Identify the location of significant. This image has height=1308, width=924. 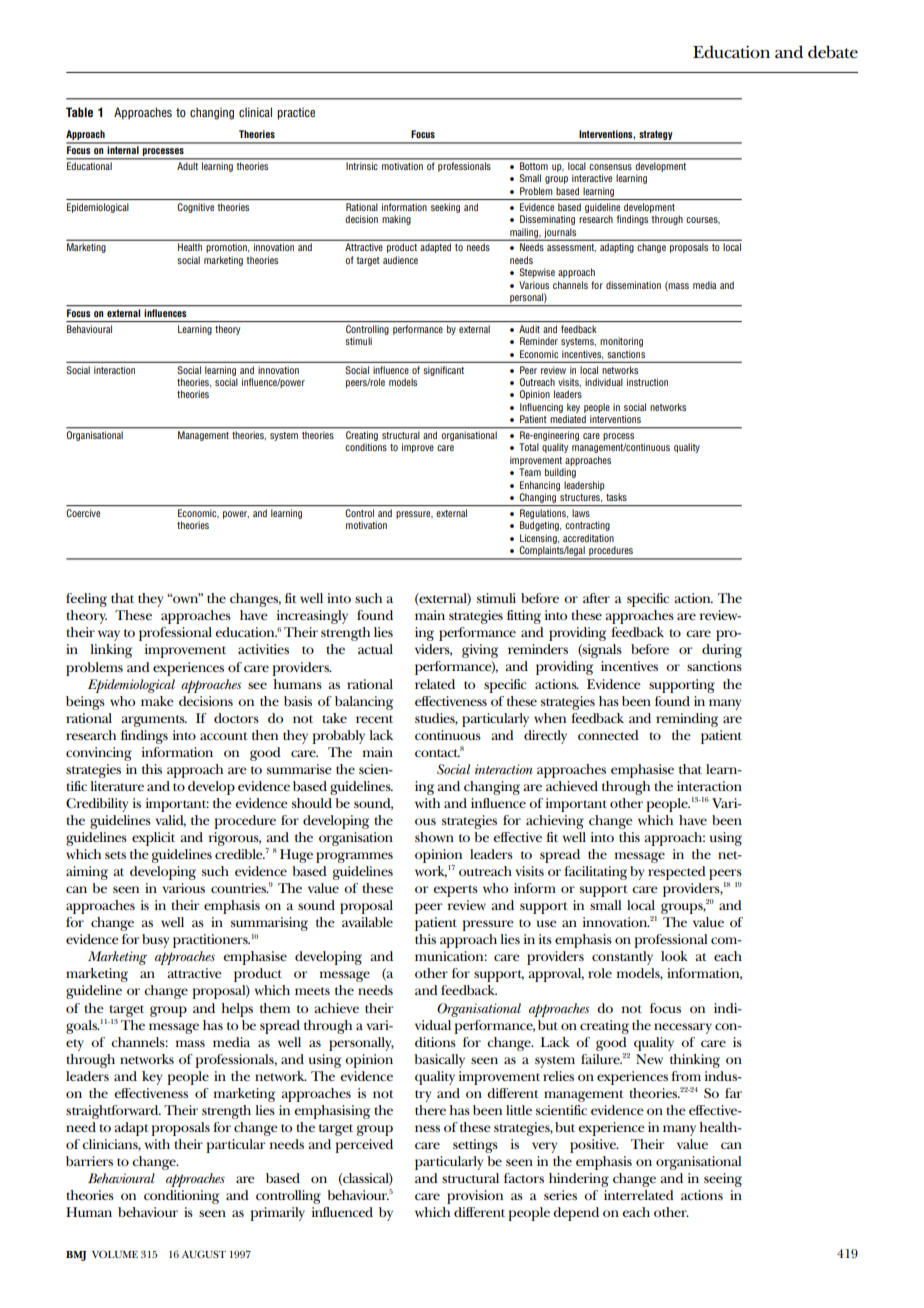
(444, 371).
